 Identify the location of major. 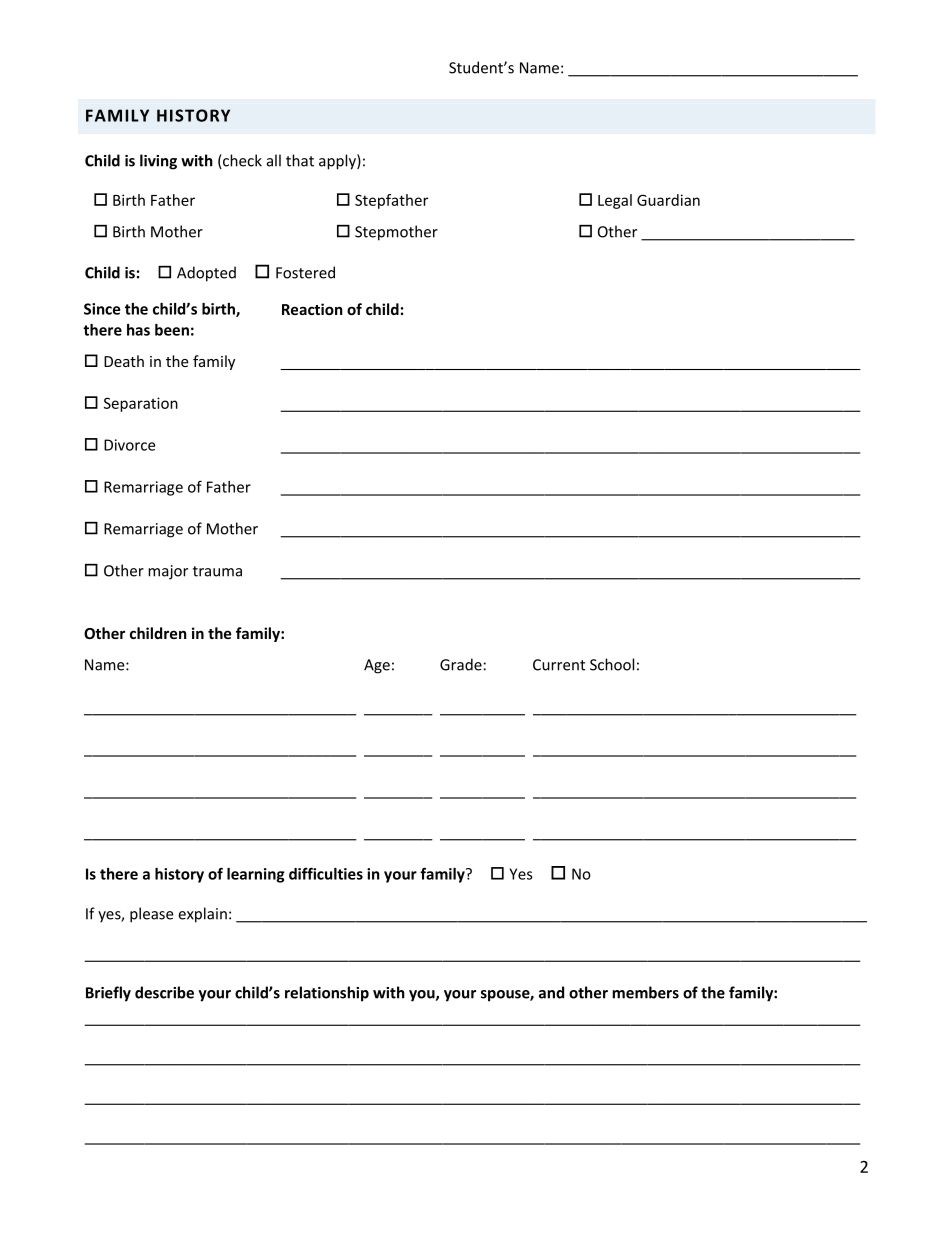
(168, 572).
